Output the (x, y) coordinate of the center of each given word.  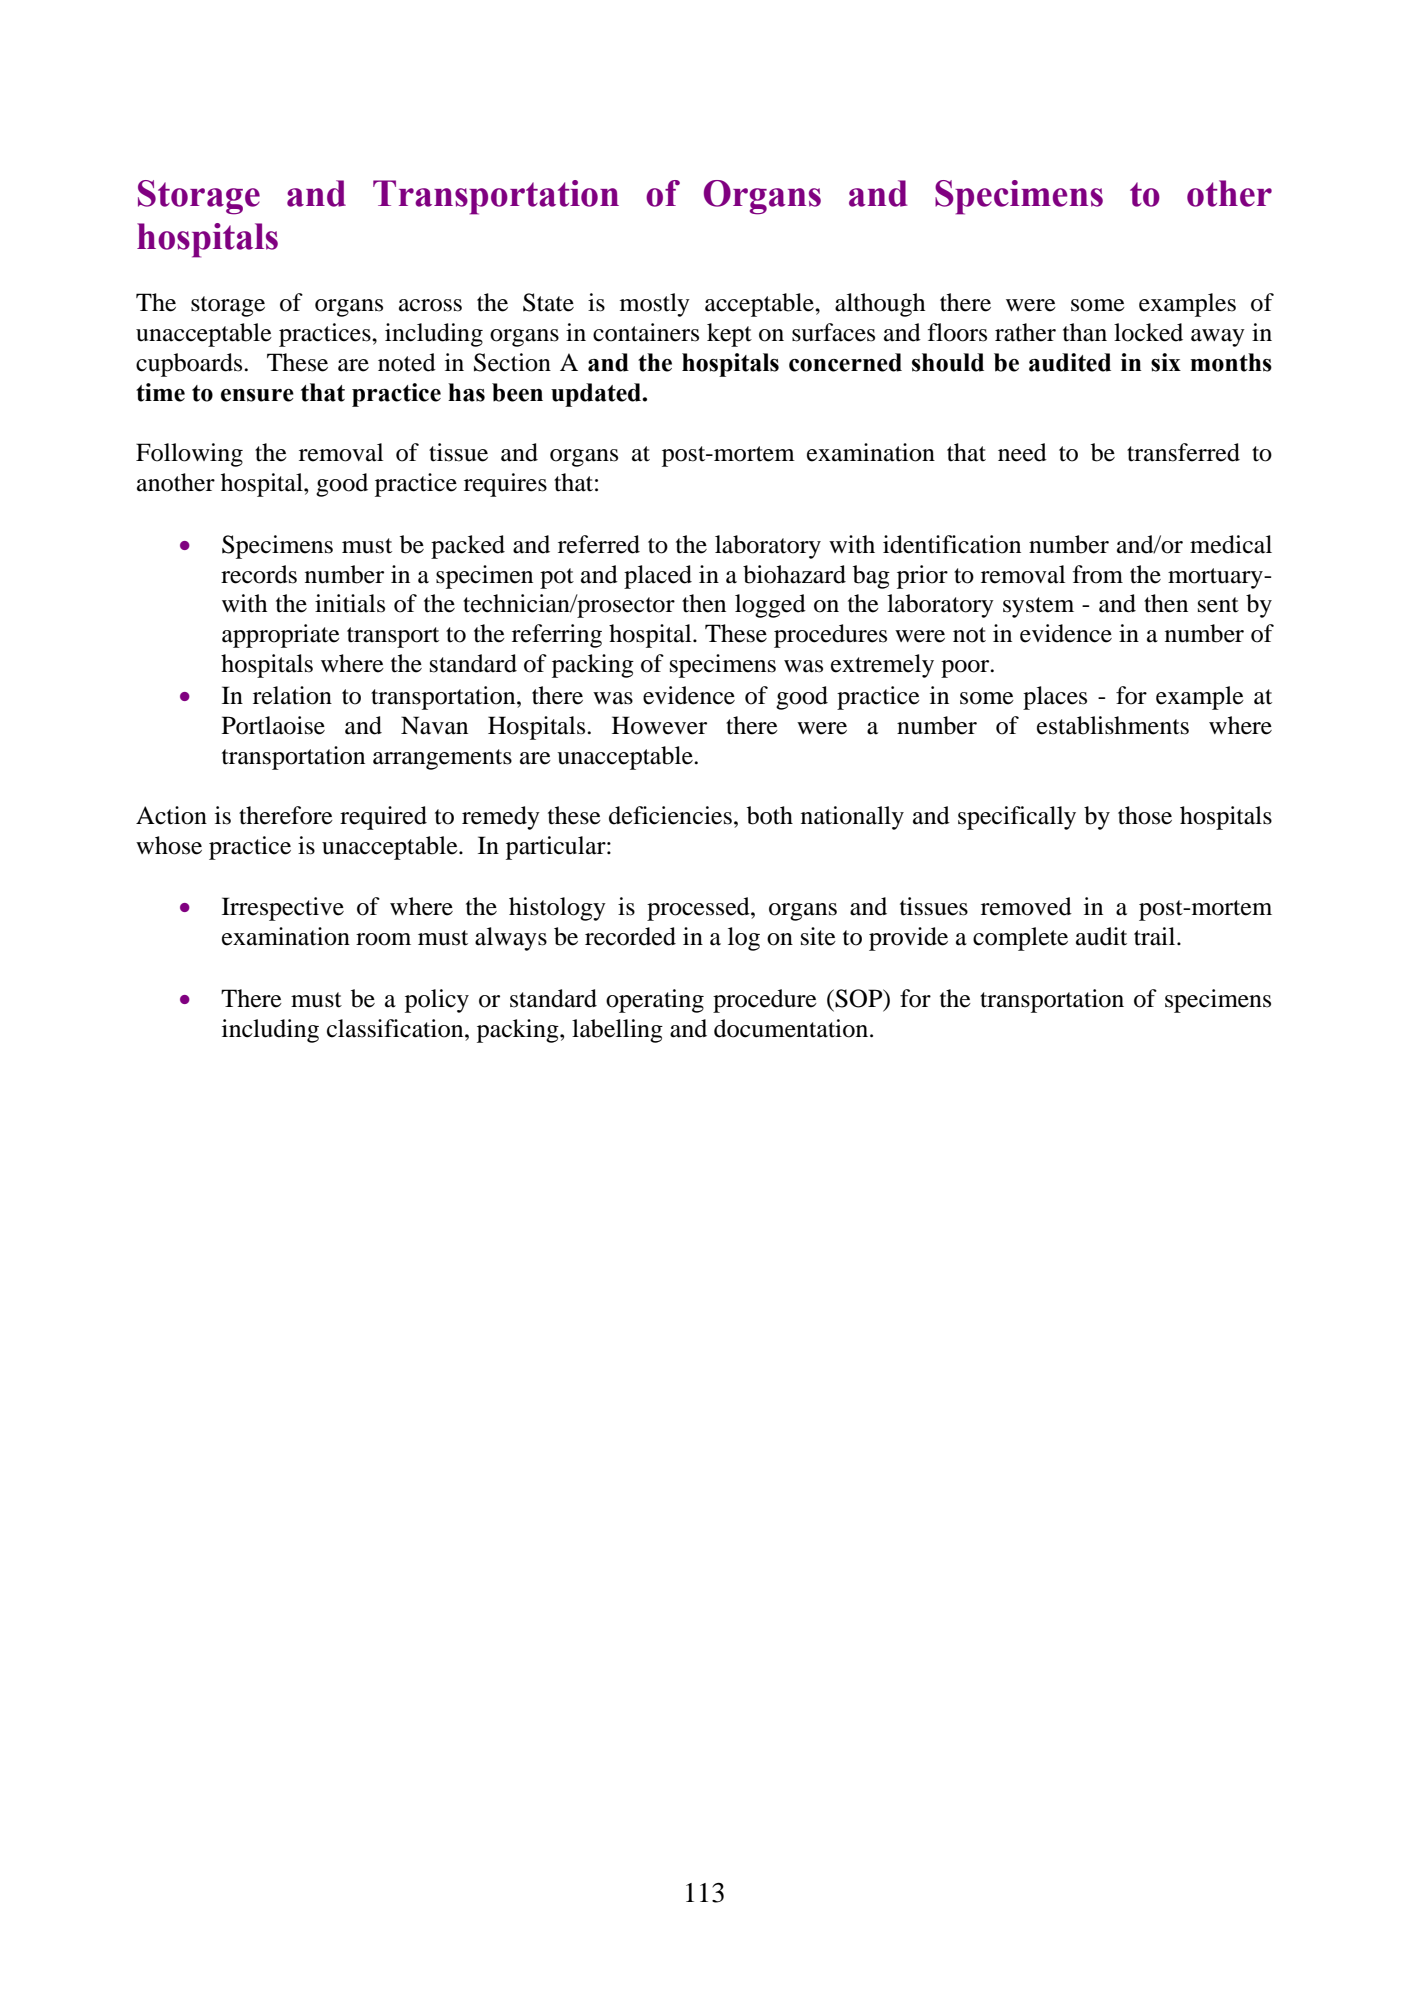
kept (729, 335)
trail (1156, 936)
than (1085, 332)
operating (655, 1001)
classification (396, 1028)
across (430, 305)
